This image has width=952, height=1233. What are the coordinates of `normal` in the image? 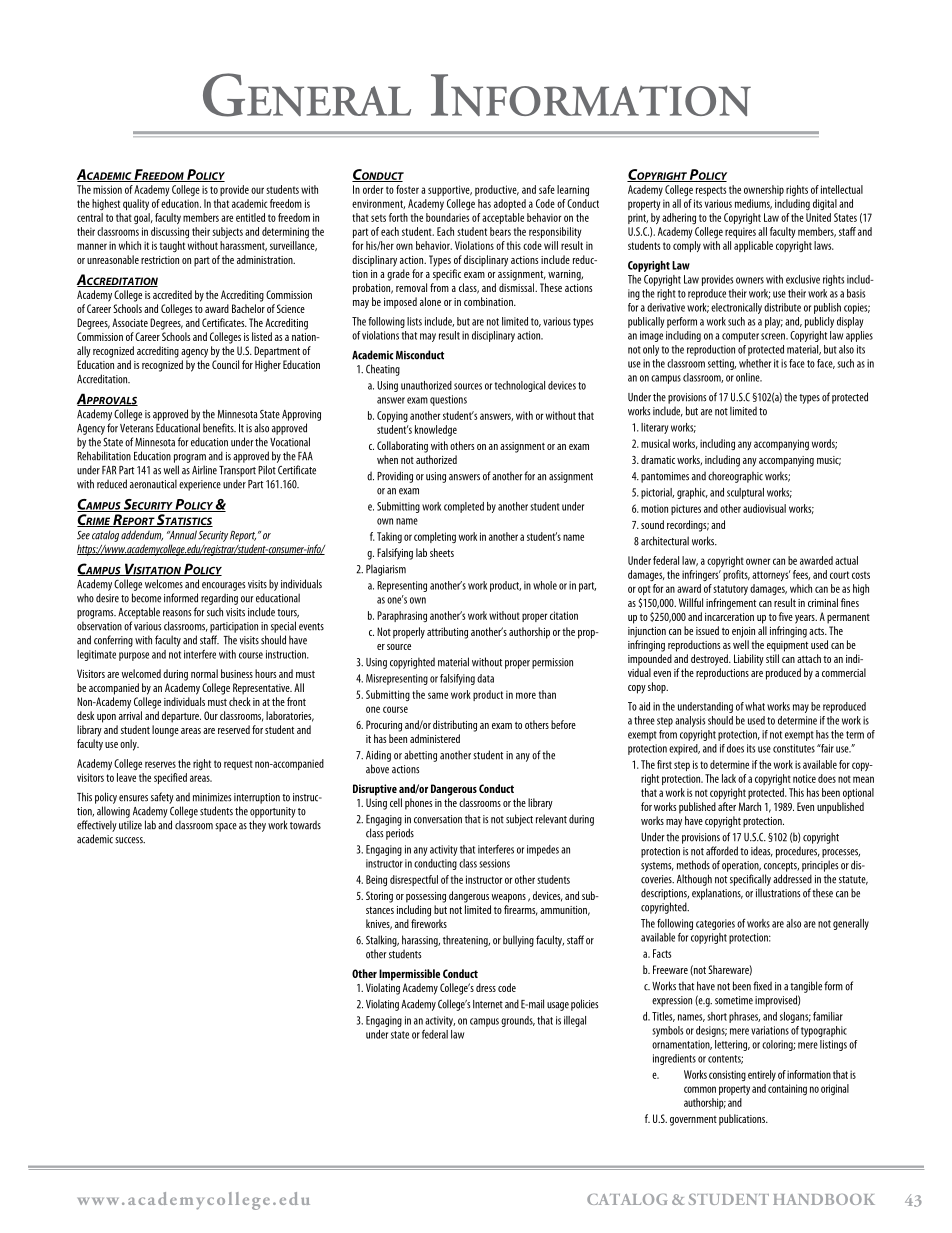 It's located at (204, 673).
